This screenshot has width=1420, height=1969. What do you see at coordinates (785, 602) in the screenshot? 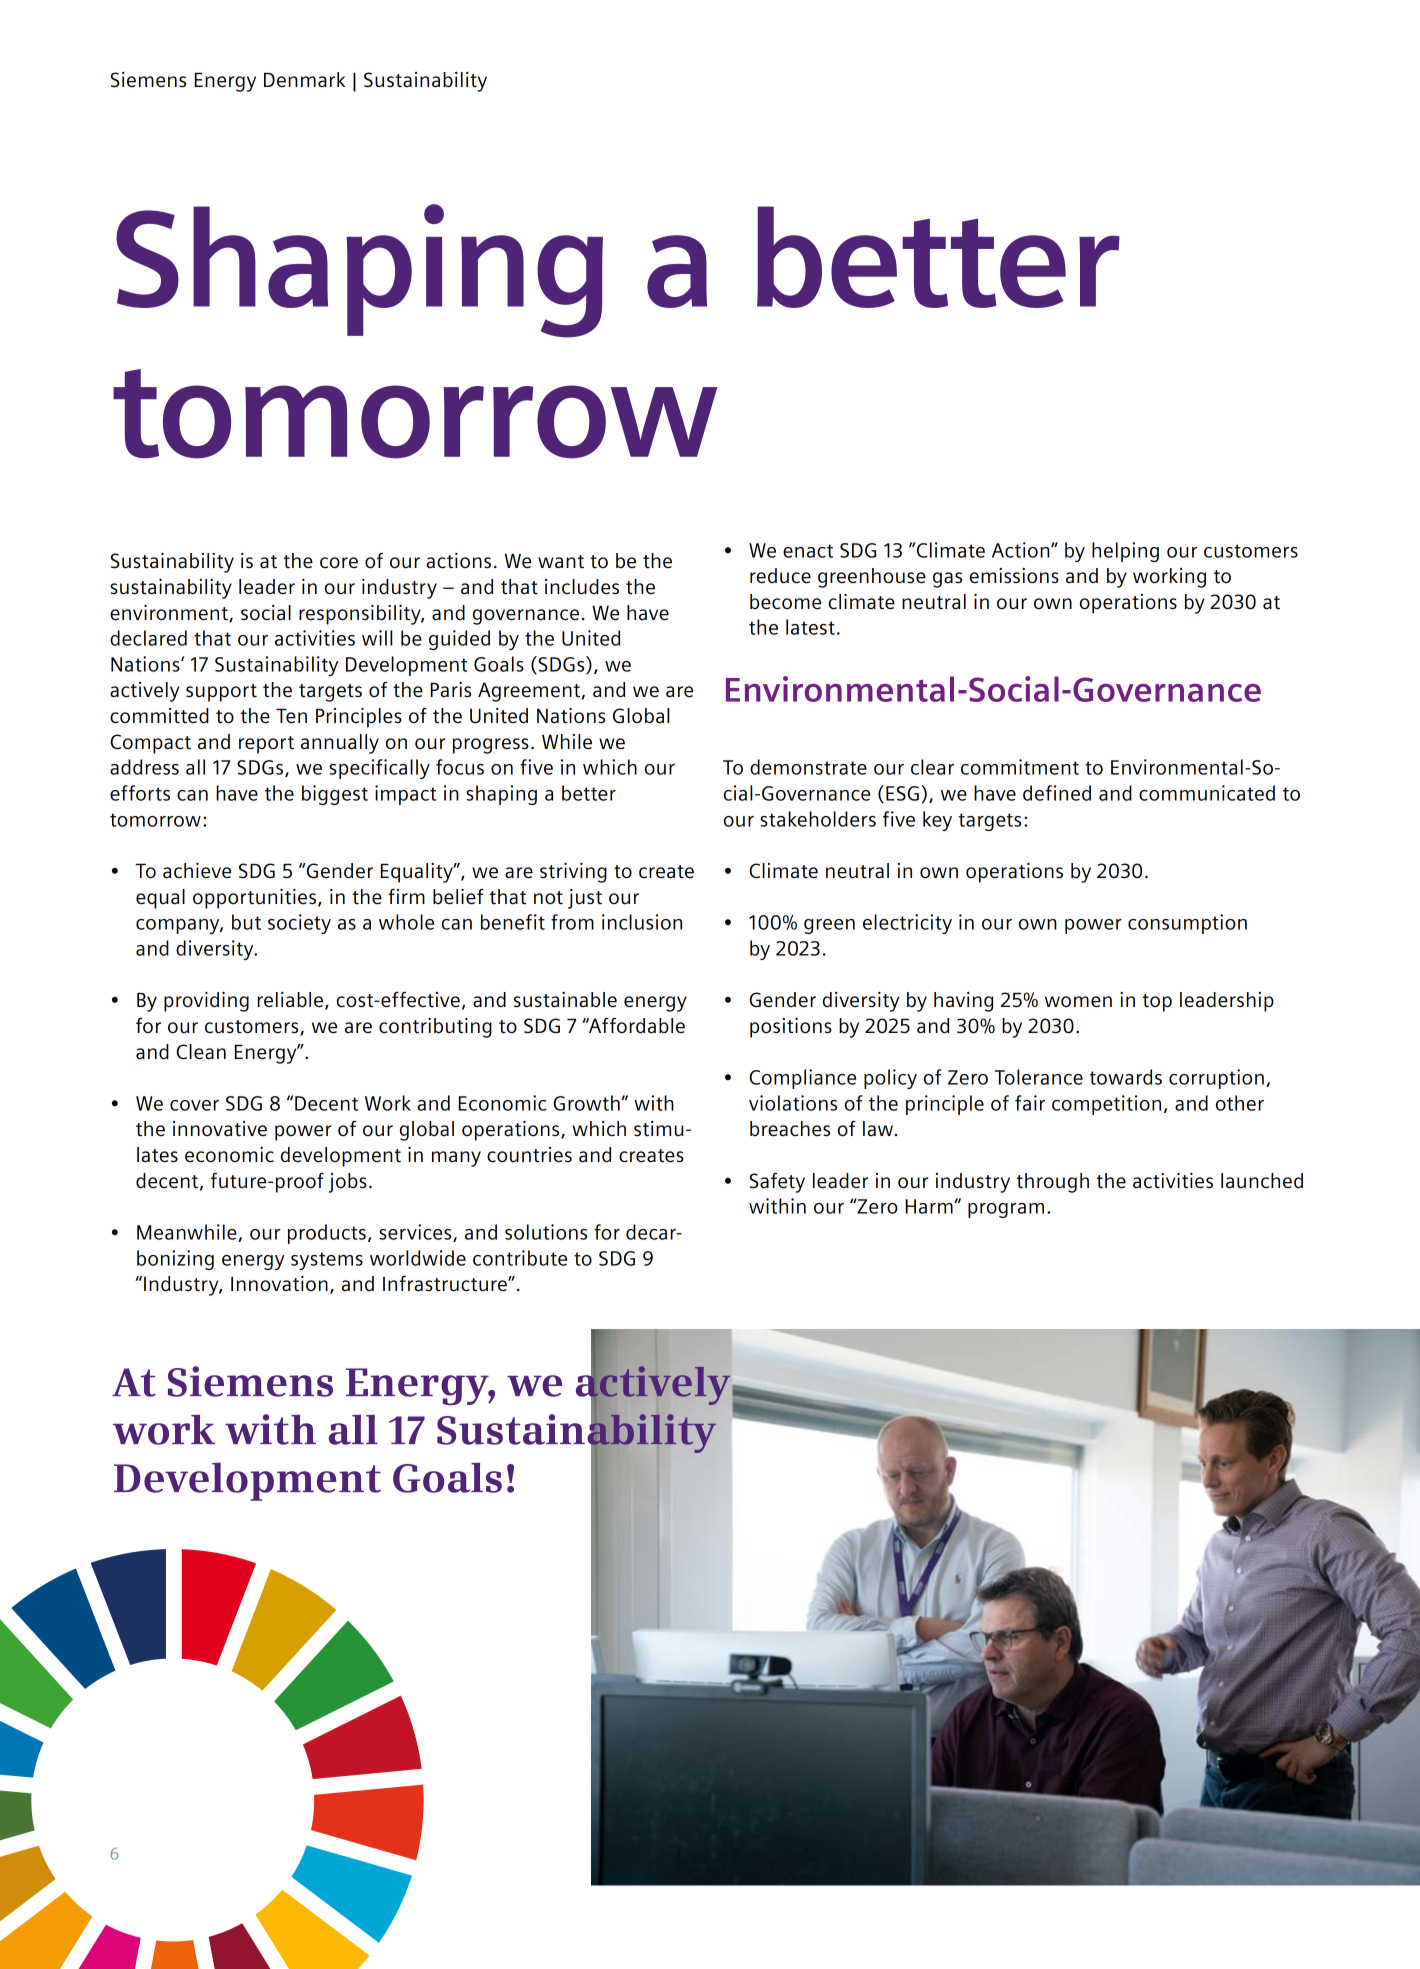
I see `become` at bounding box center [785, 602].
